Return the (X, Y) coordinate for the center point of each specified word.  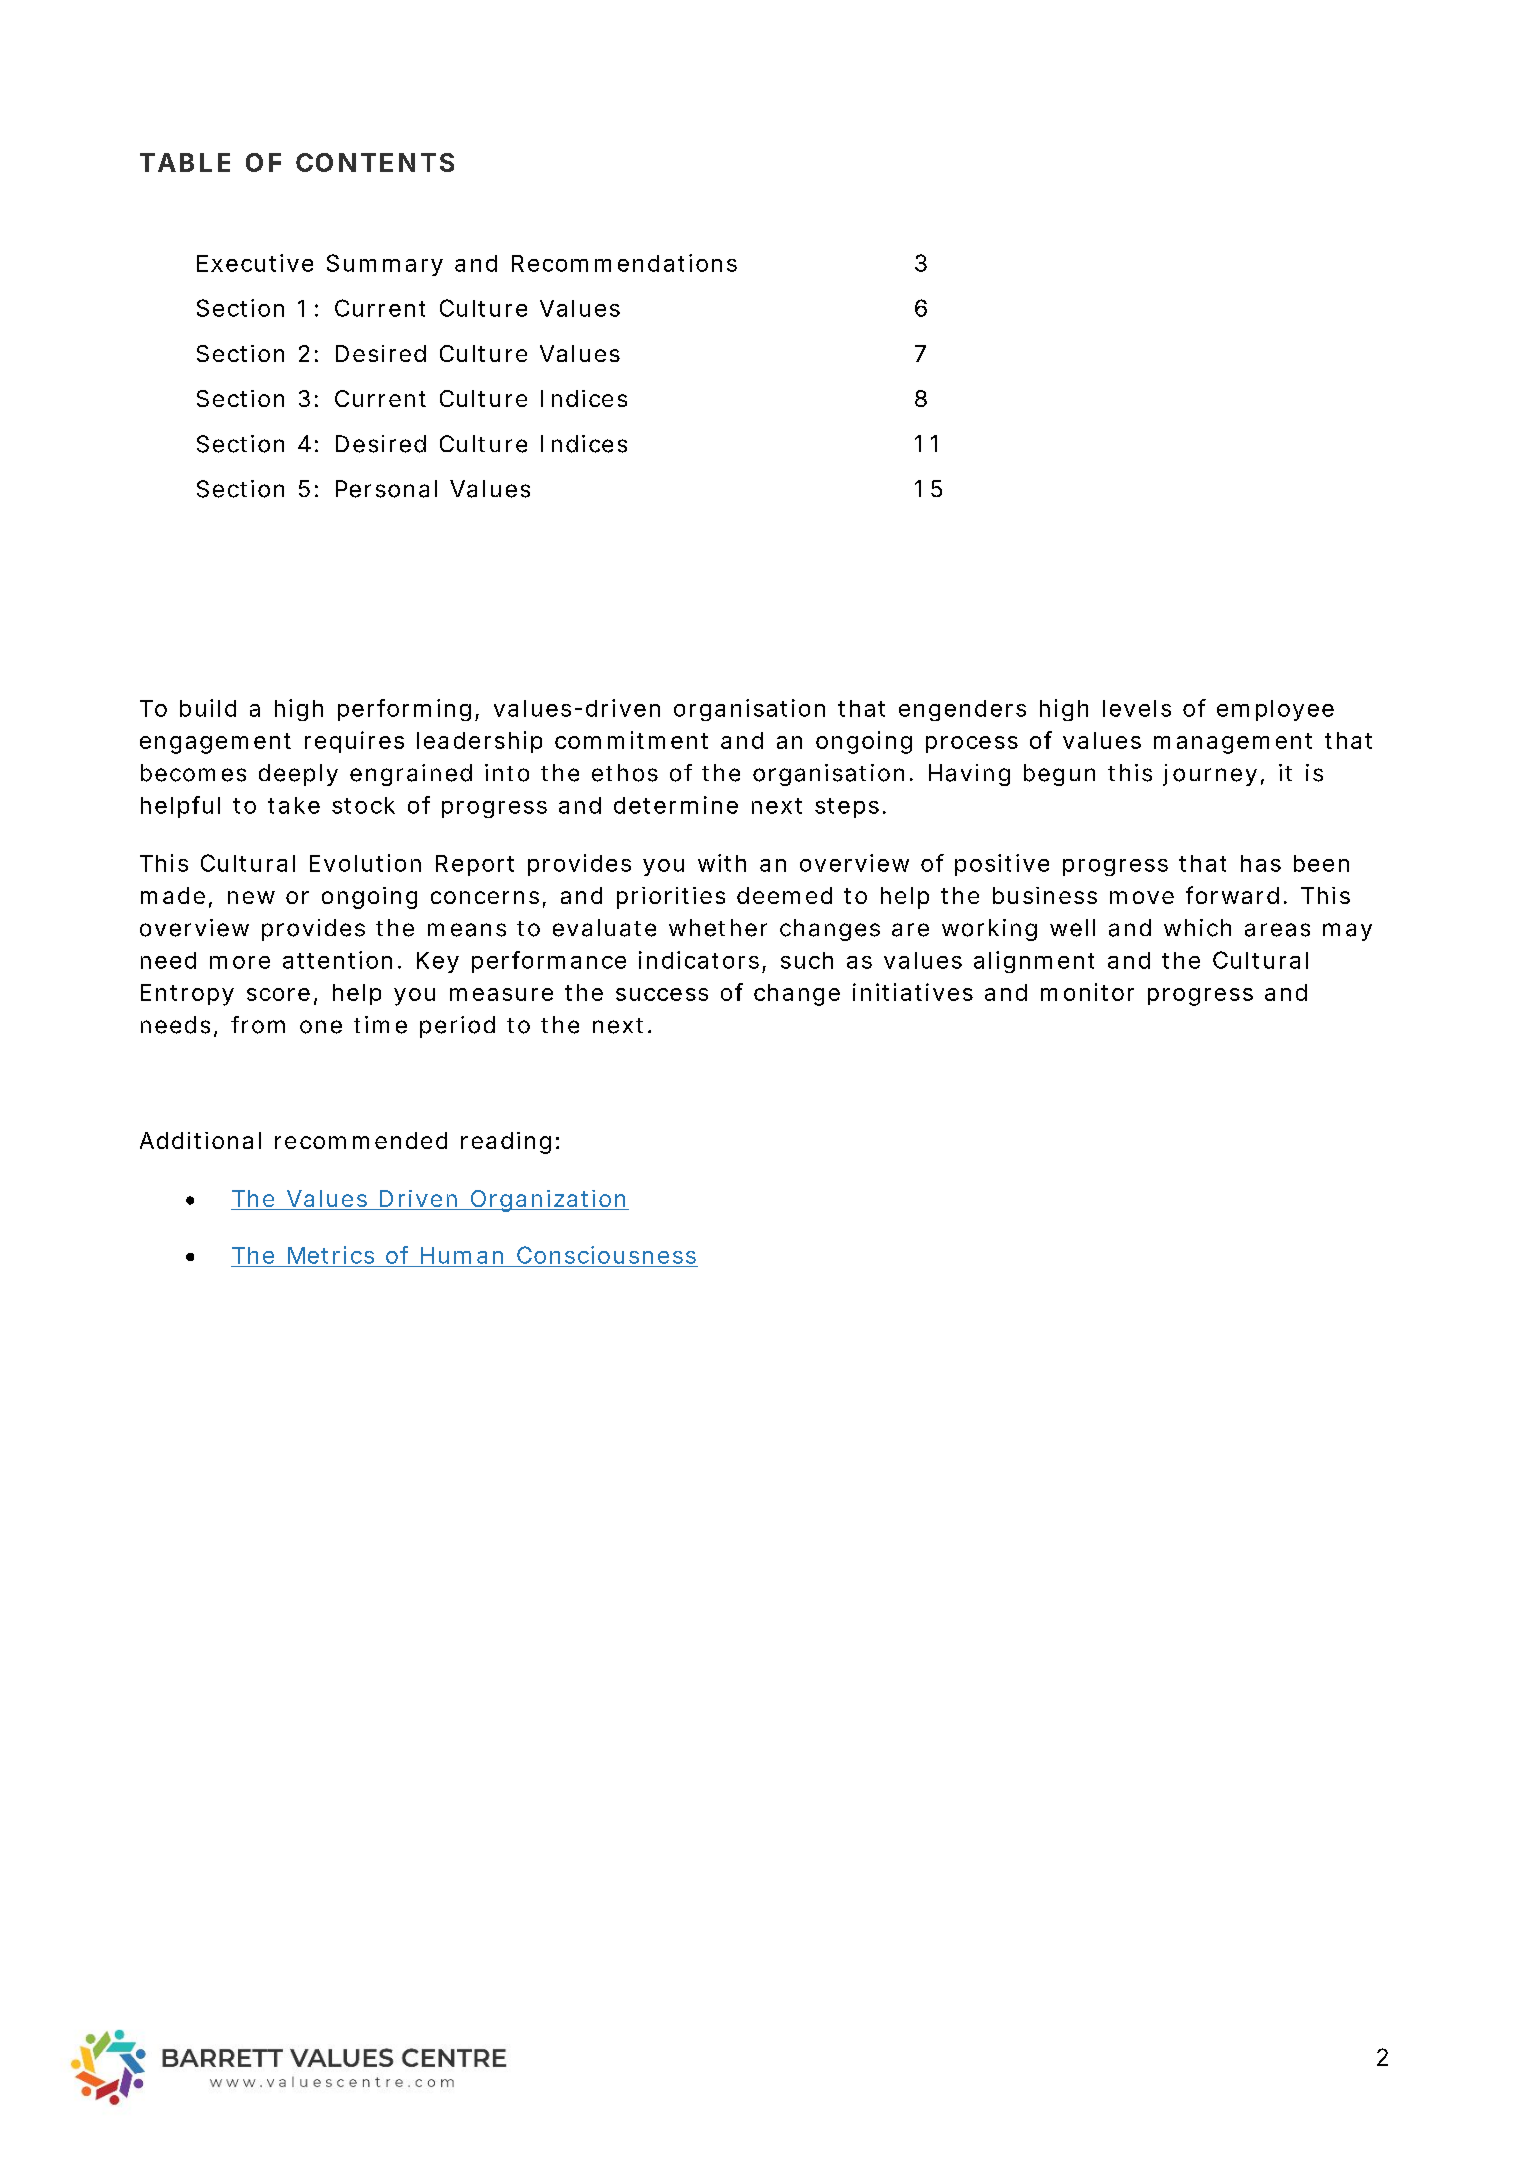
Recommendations (624, 263)
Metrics (331, 1255)
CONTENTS (375, 162)
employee (1275, 710)
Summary (385, 265)
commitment (631, 740)
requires (354, 742)
